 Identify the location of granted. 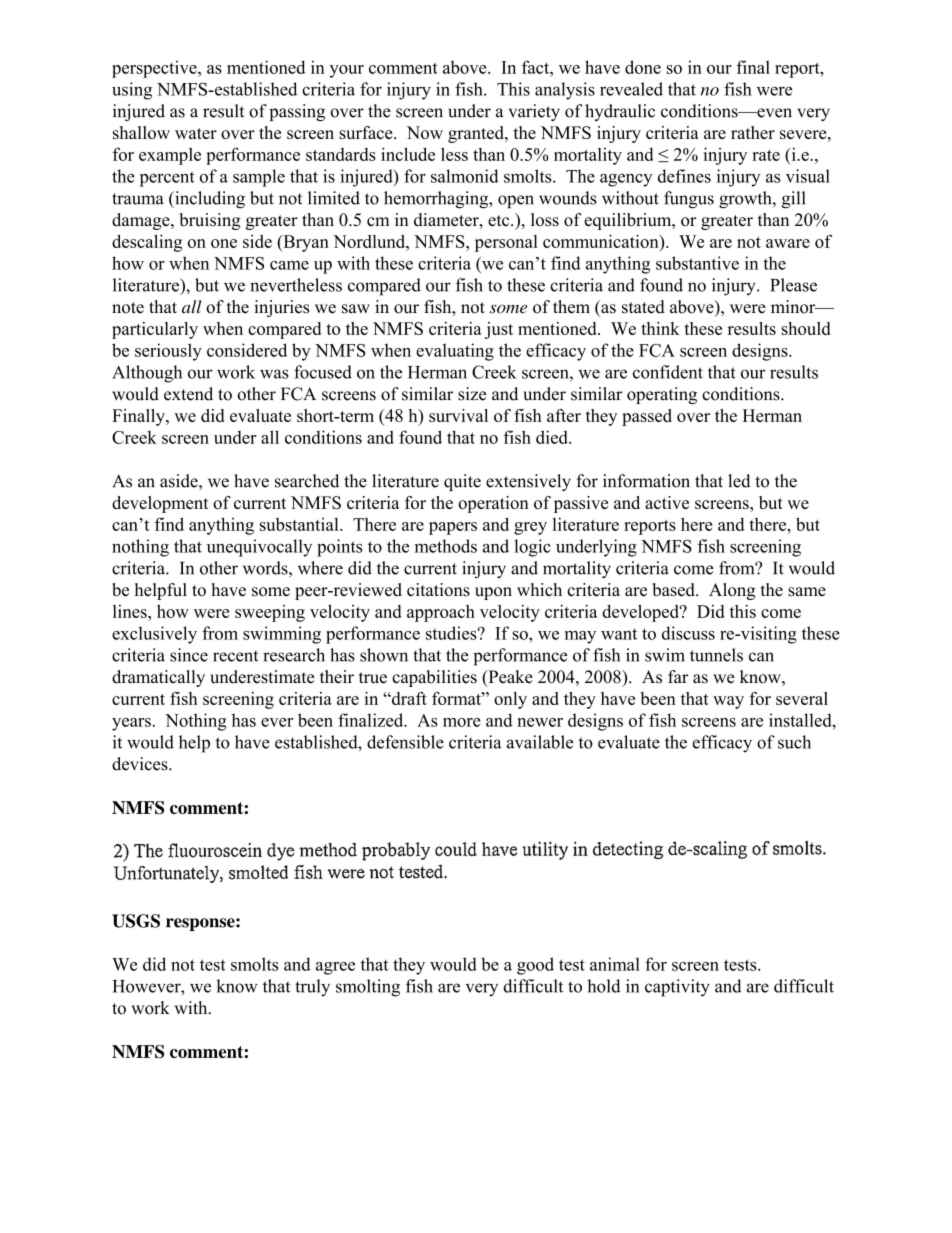
(477, 134).
